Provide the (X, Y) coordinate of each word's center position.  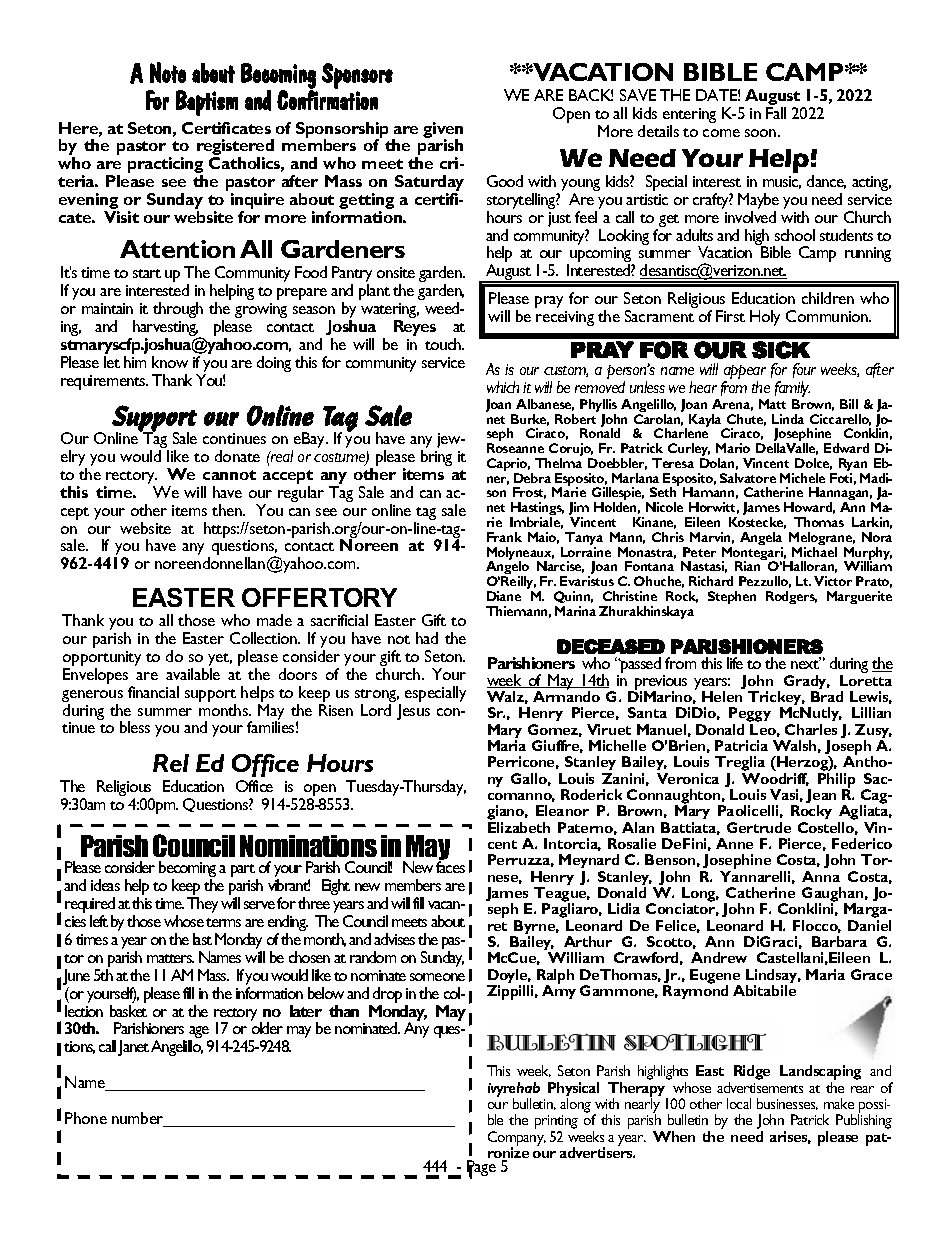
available (193, 674)
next (806, 663)
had (427, 638)
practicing (165, 166)
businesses (787, 1104)
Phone (86, 1118)
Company (517, 1139)
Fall (776, 113)
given (443, 131)
